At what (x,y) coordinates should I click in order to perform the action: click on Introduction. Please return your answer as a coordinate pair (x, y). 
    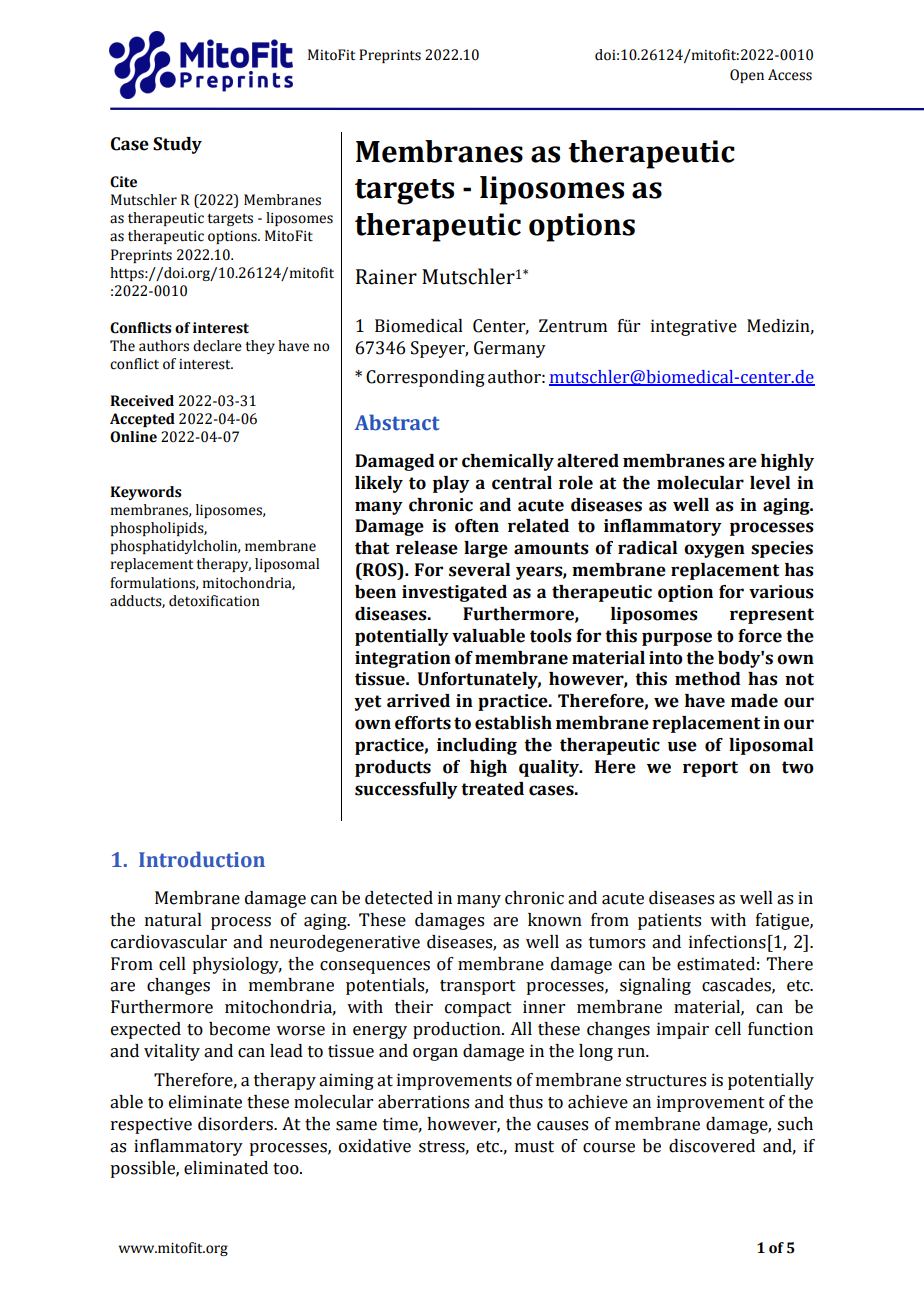
    Looking at the image, I should click on (202, 859).
